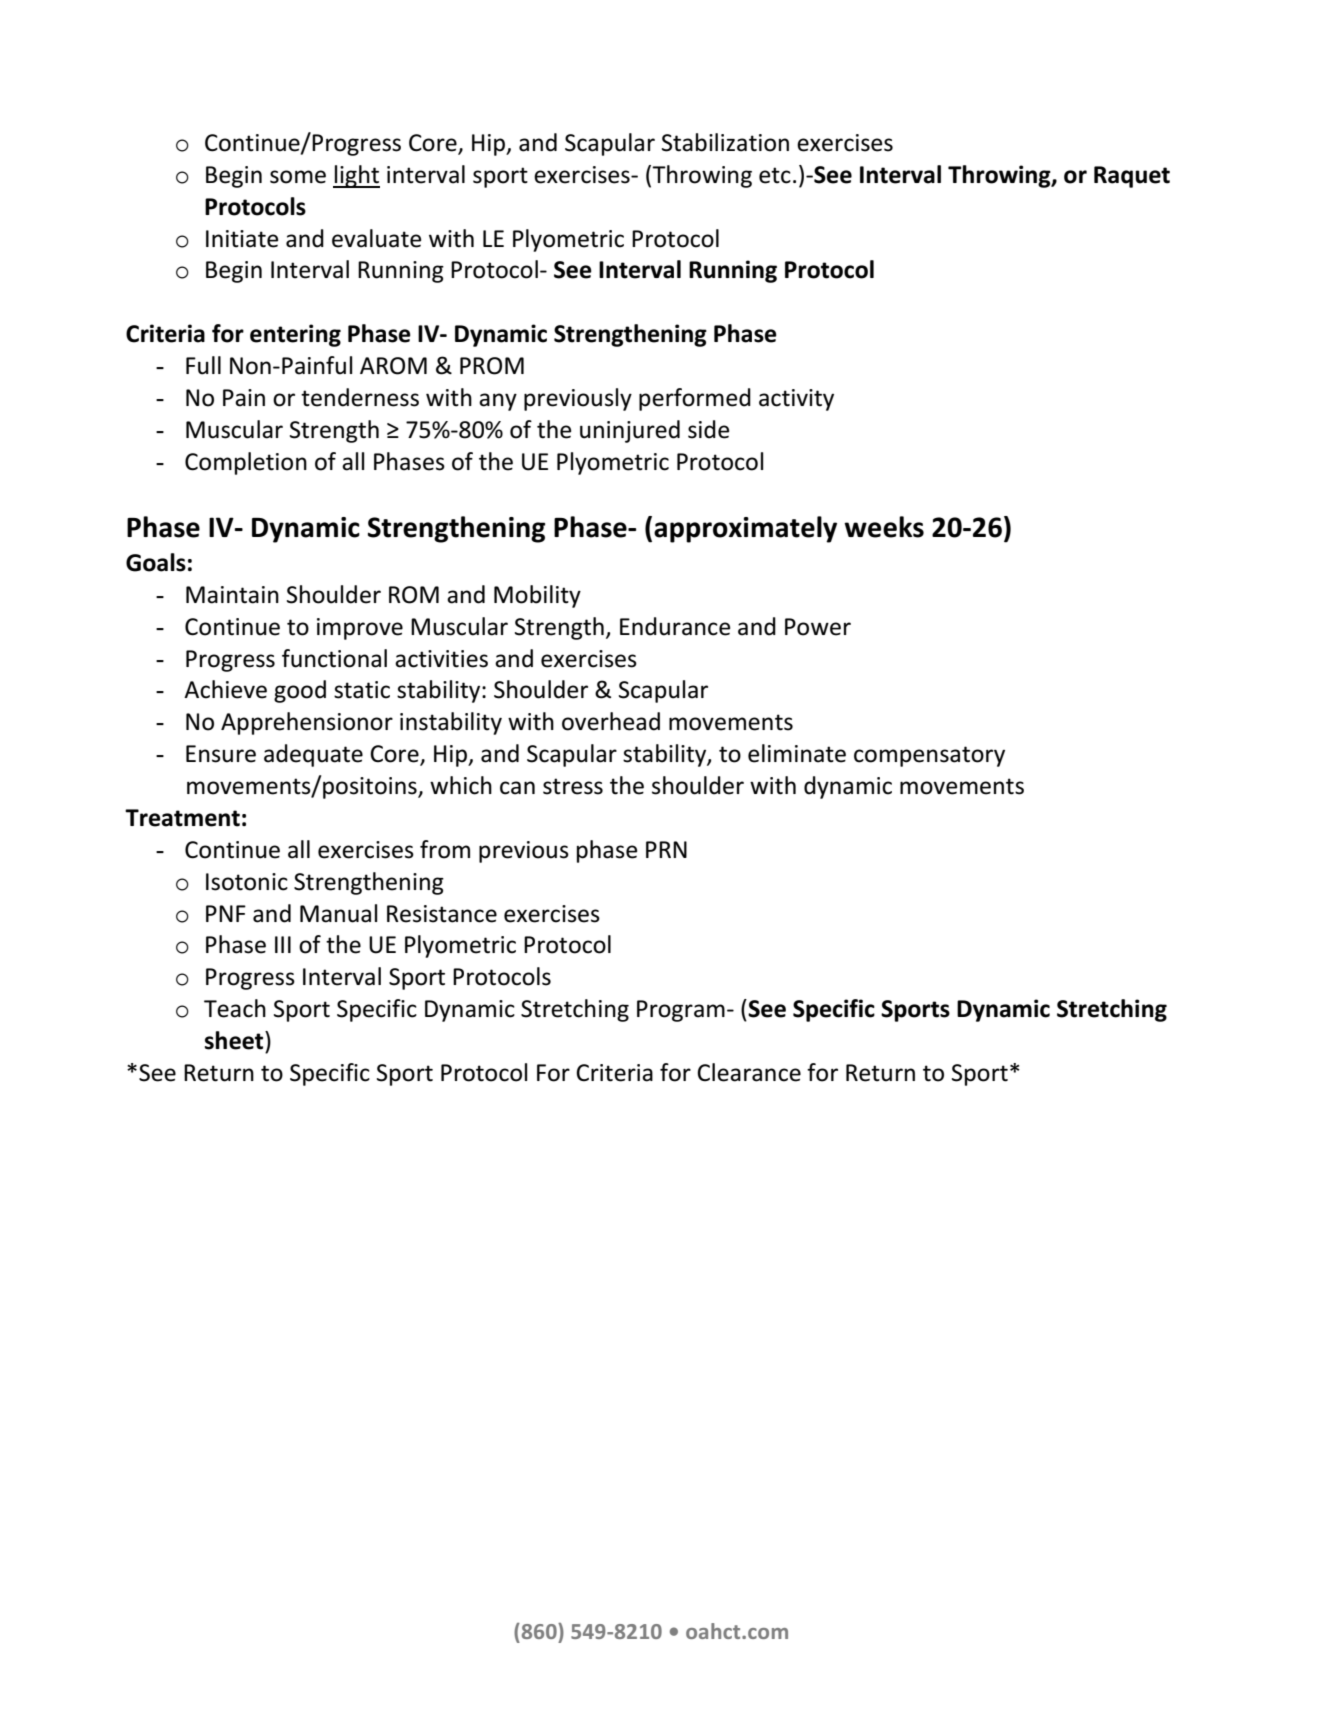 Image resolution: width=1332 pixels, height=1724 pixels. Describe the element at coordinates (356, 176) in the document. I see `light` at that location.
